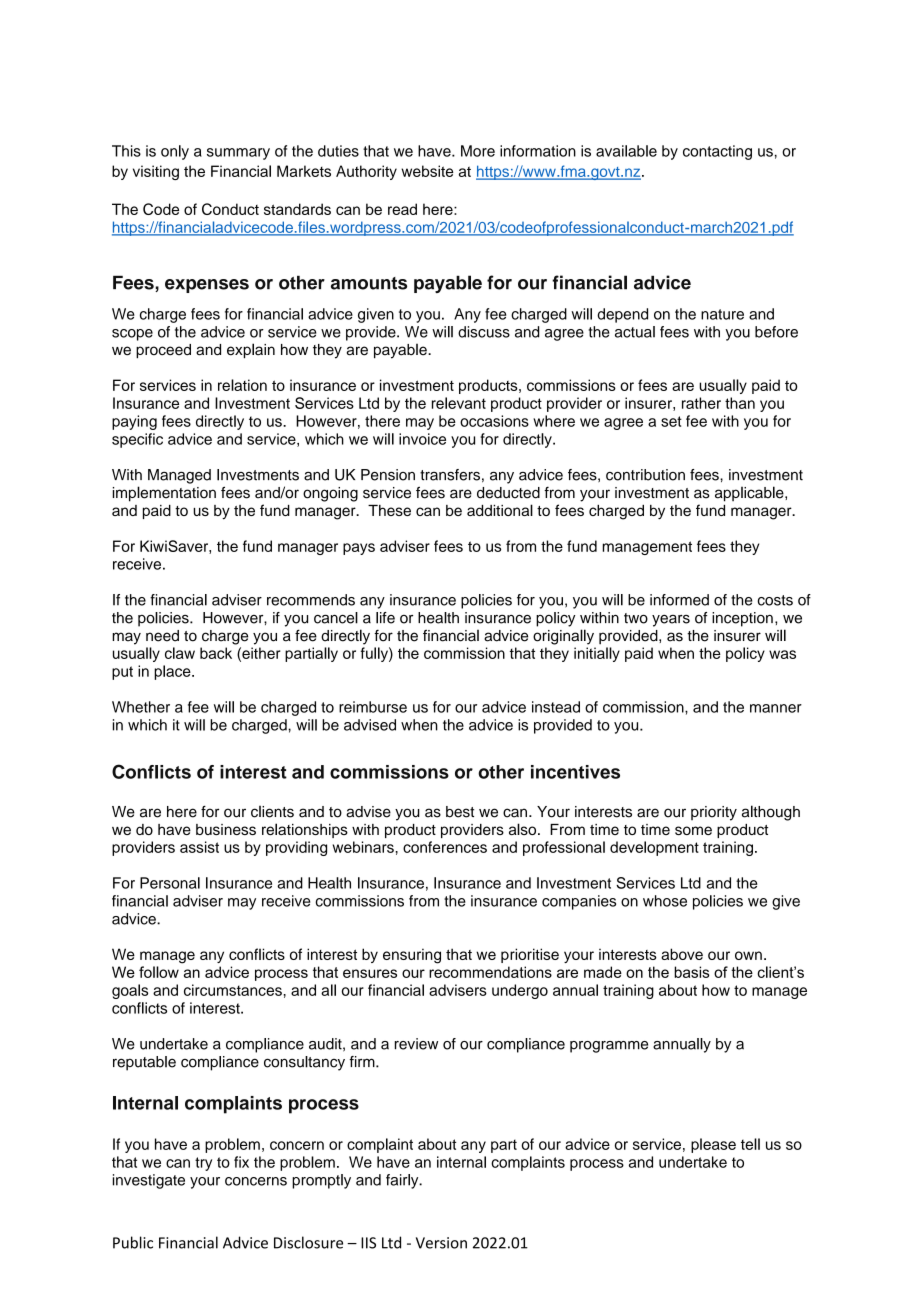  I want to click on implementation, so click(164, 494).
